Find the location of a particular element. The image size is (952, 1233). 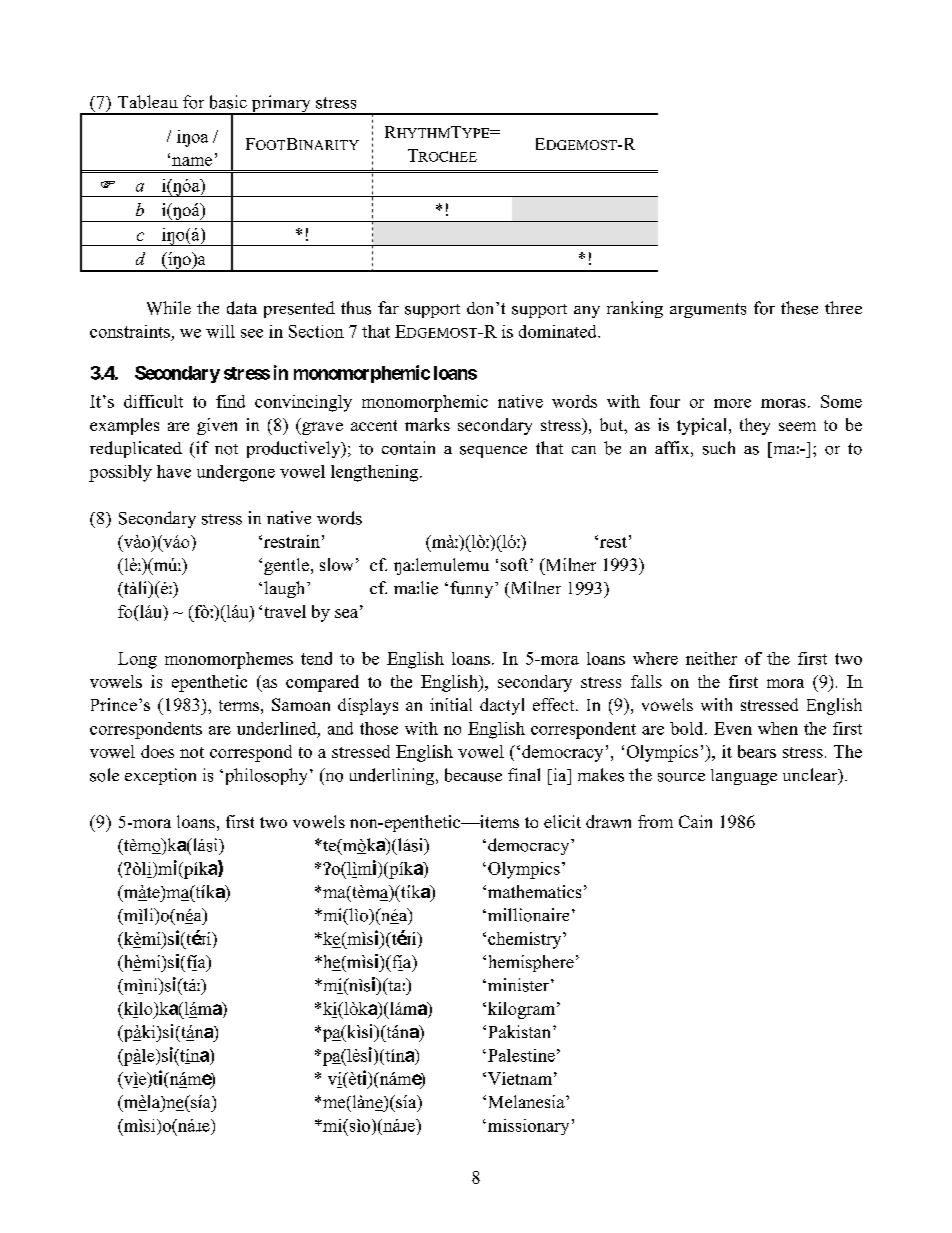

funny is located at coordinates (473, 589).
